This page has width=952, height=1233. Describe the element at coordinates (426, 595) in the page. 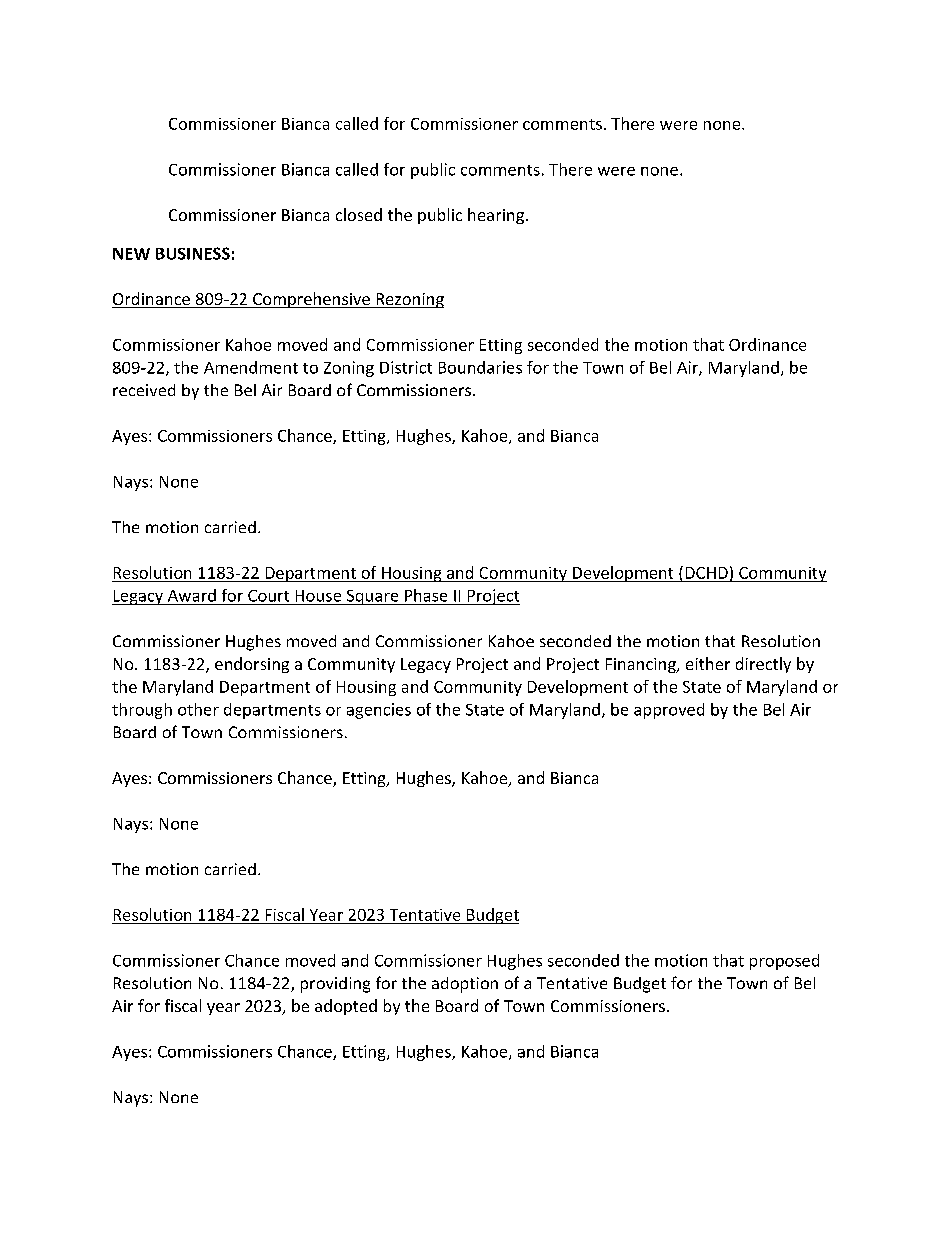

I see `Phase` at that location.
